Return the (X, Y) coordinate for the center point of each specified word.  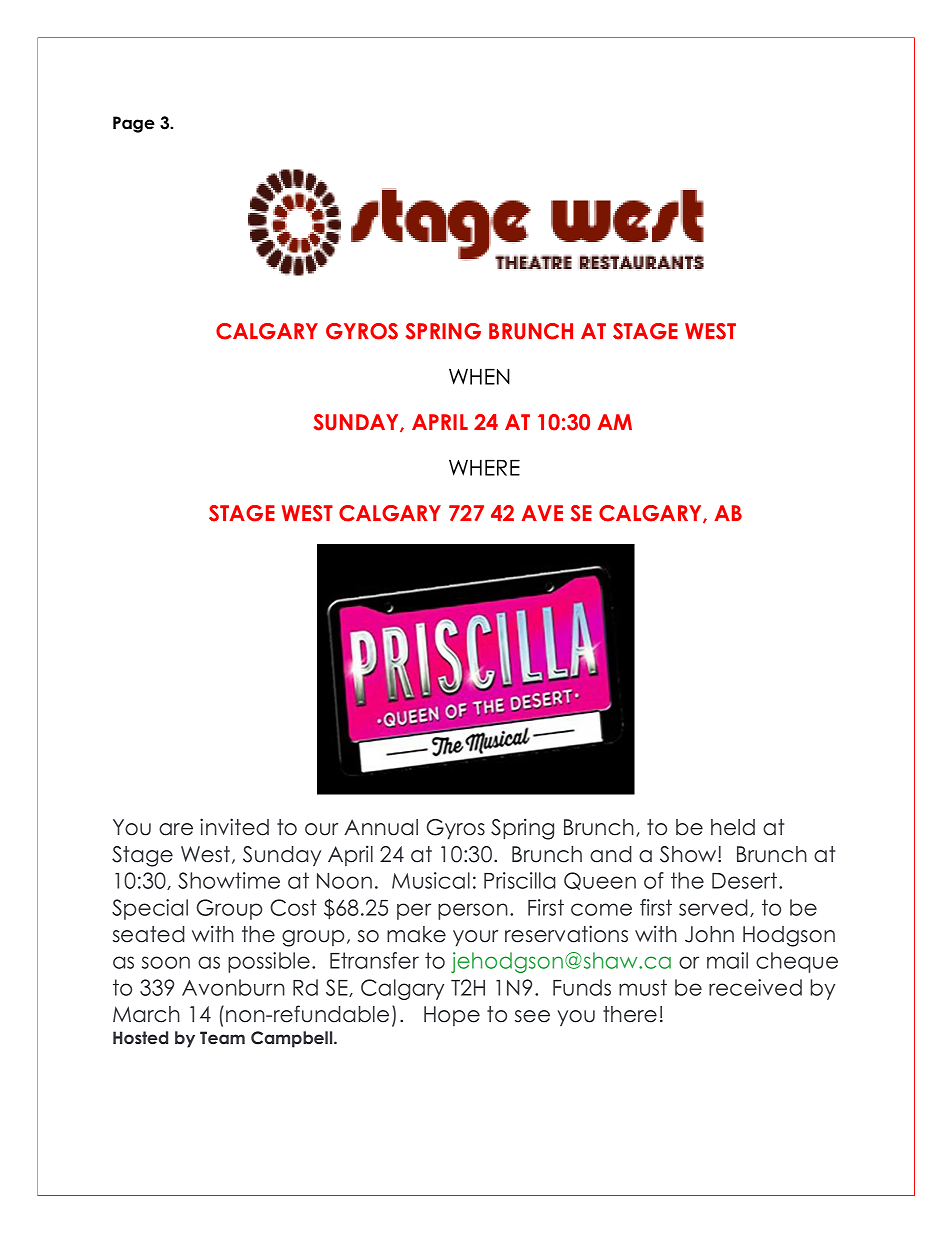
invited (234, 827)
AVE (542, 513)
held (733, 827)
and (611, 854)
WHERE (484, 467)
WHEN (479, 376)
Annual (381, 827)
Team (222, 1037)
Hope (452, 1016)
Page (134, 124)
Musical (431, 880)
